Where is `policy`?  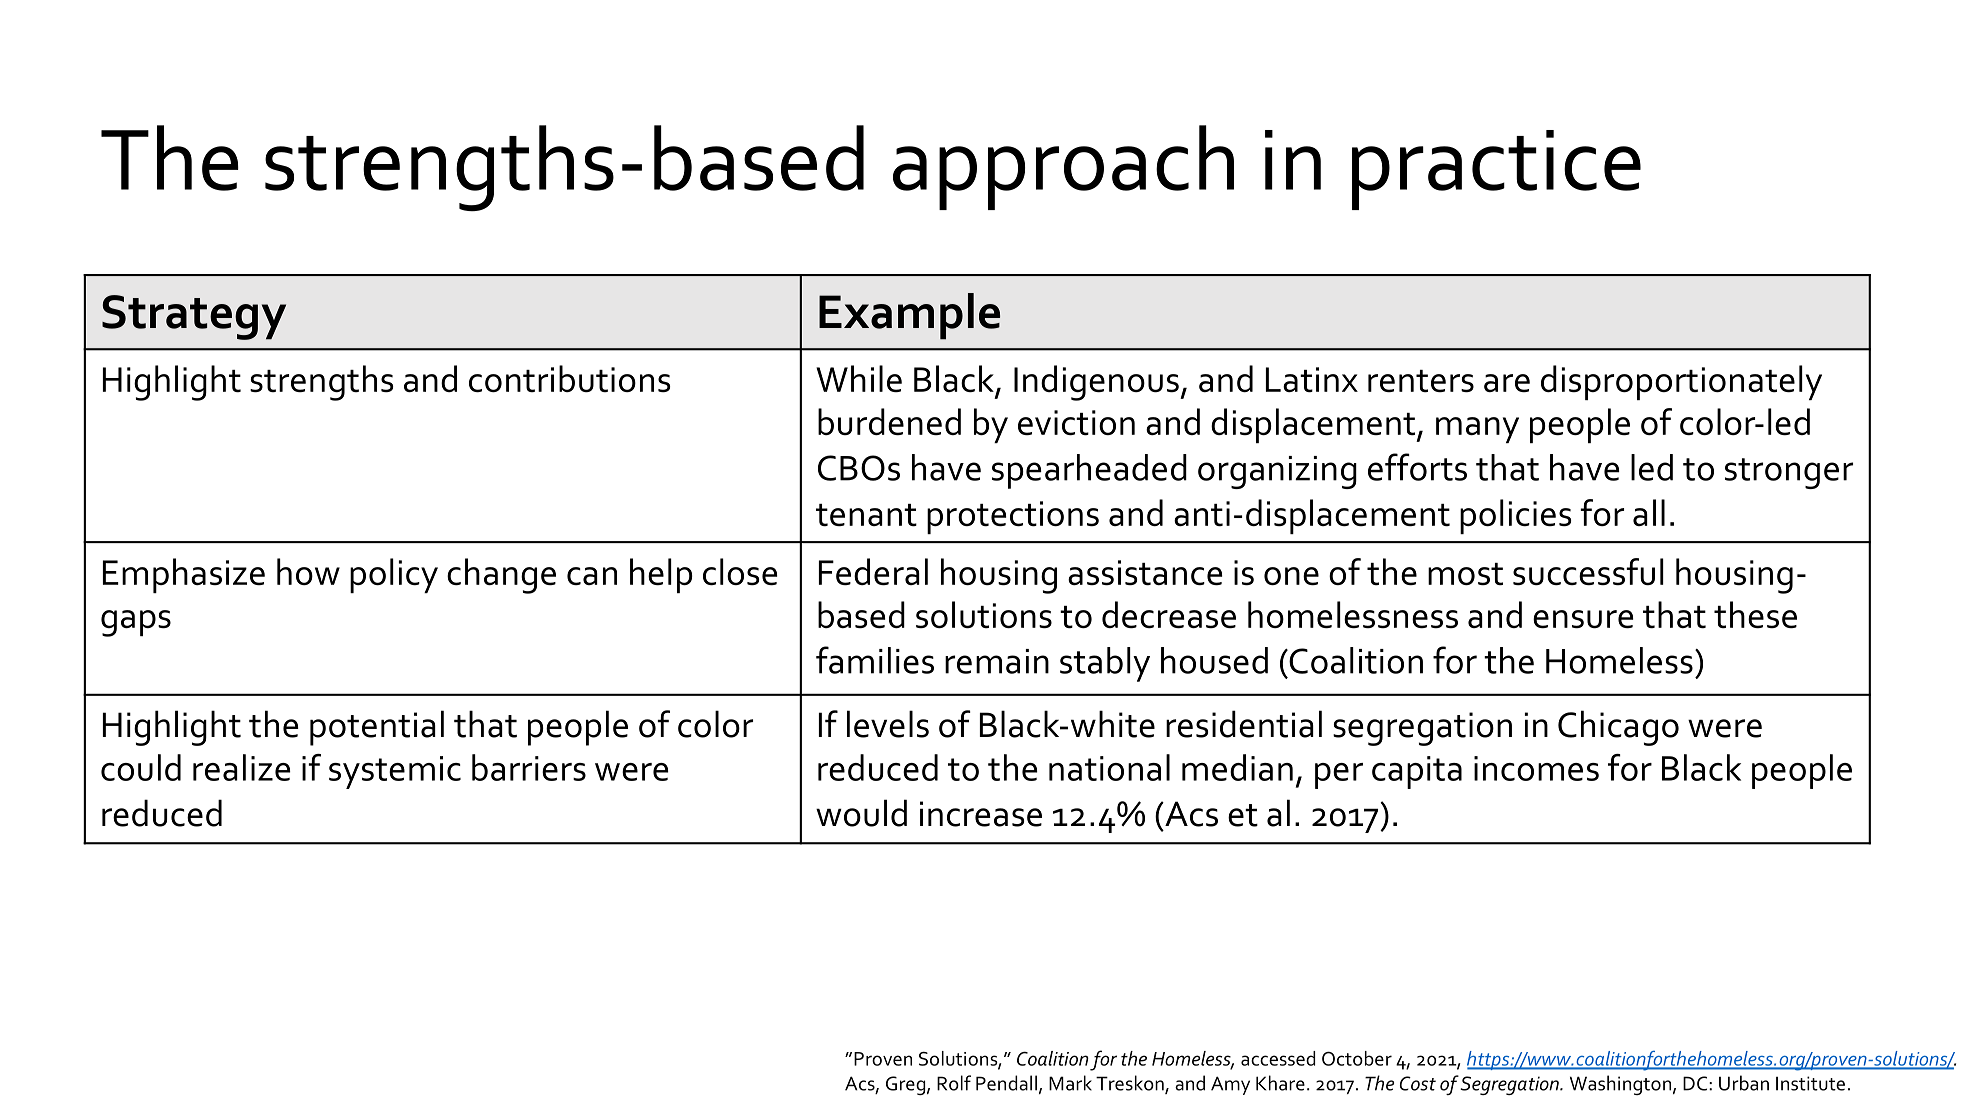 policy is located at coordinates (394, 575).
